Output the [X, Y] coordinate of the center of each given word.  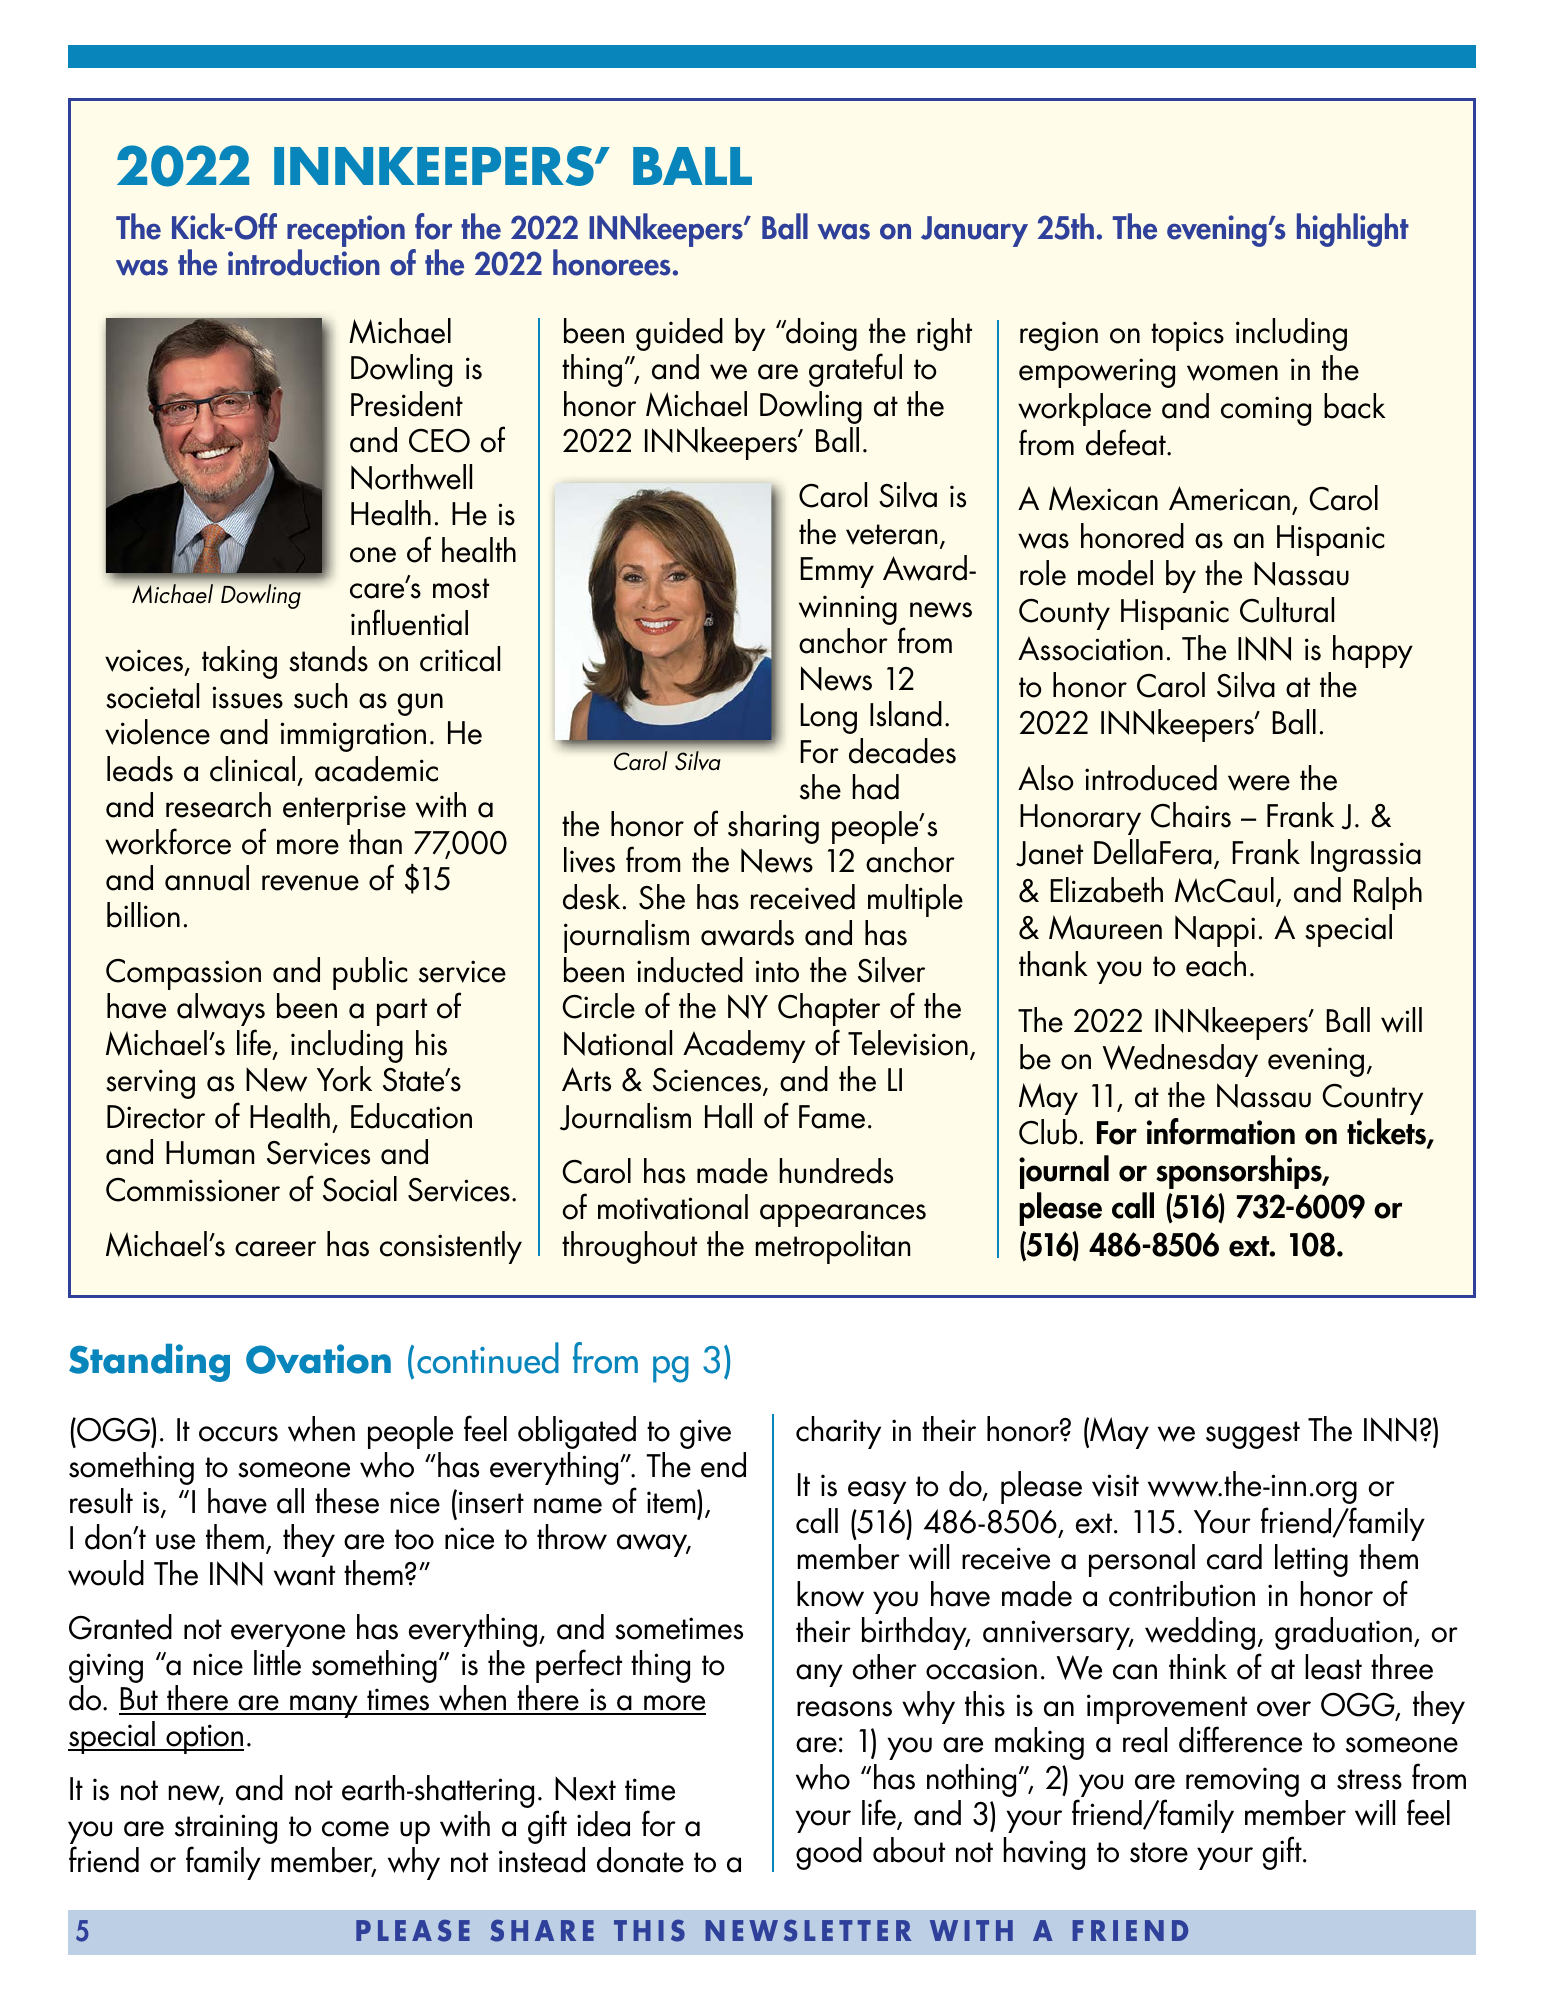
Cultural [1287, 610]
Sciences [708, 1081]
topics [1187, 336]
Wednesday [1180, 1060]
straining [226, 1830]
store [1159, 1852]
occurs [238, 1434]
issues [247, 697]
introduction [304, 262]
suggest [1253, 1435]
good [829, 1853]
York [344, 1079]
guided [679, 334]
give [705, 1434]
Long [828, 718]
